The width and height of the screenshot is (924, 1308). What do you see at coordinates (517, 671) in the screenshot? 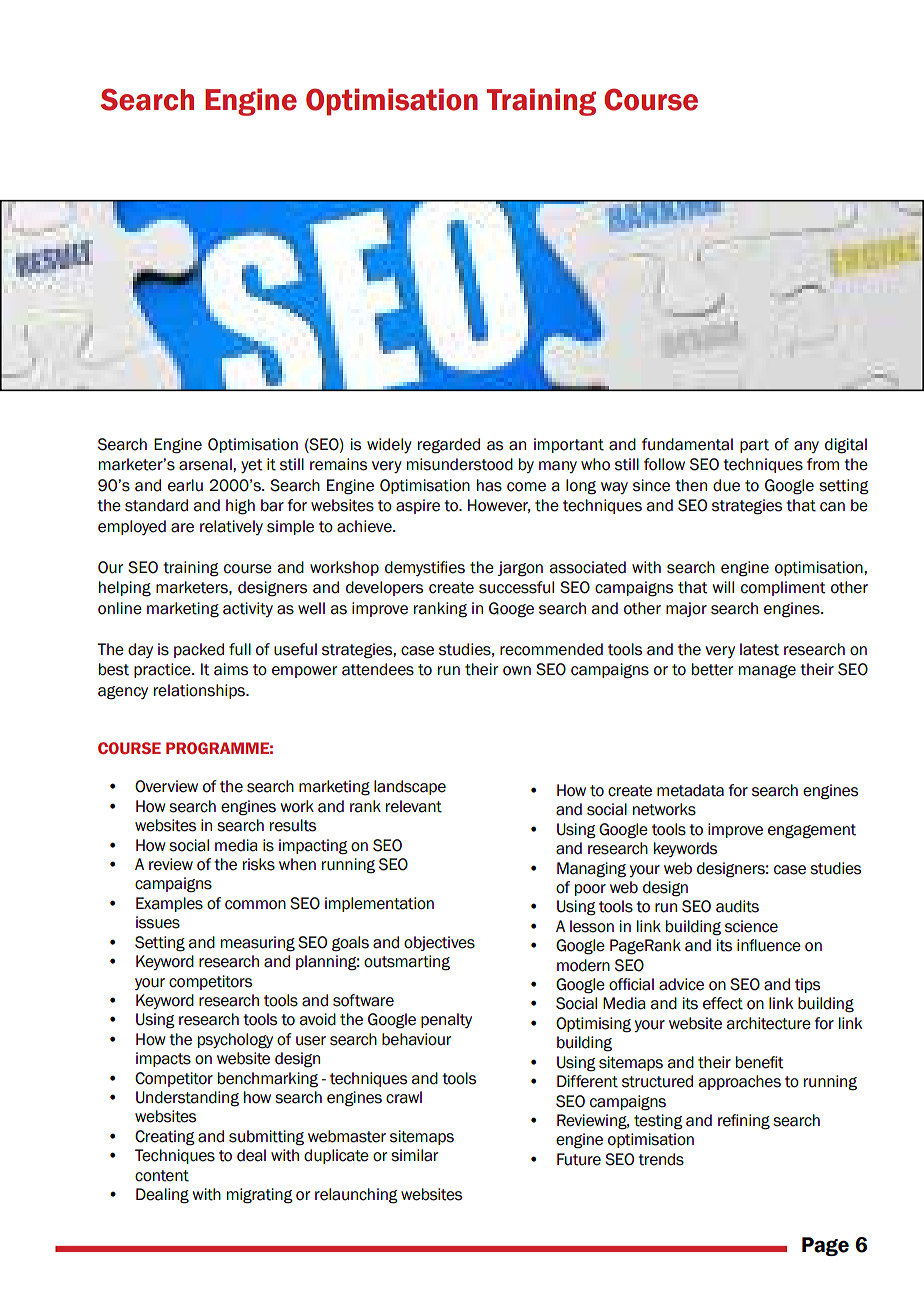
I see `own` at bounding box center [517, 671].
